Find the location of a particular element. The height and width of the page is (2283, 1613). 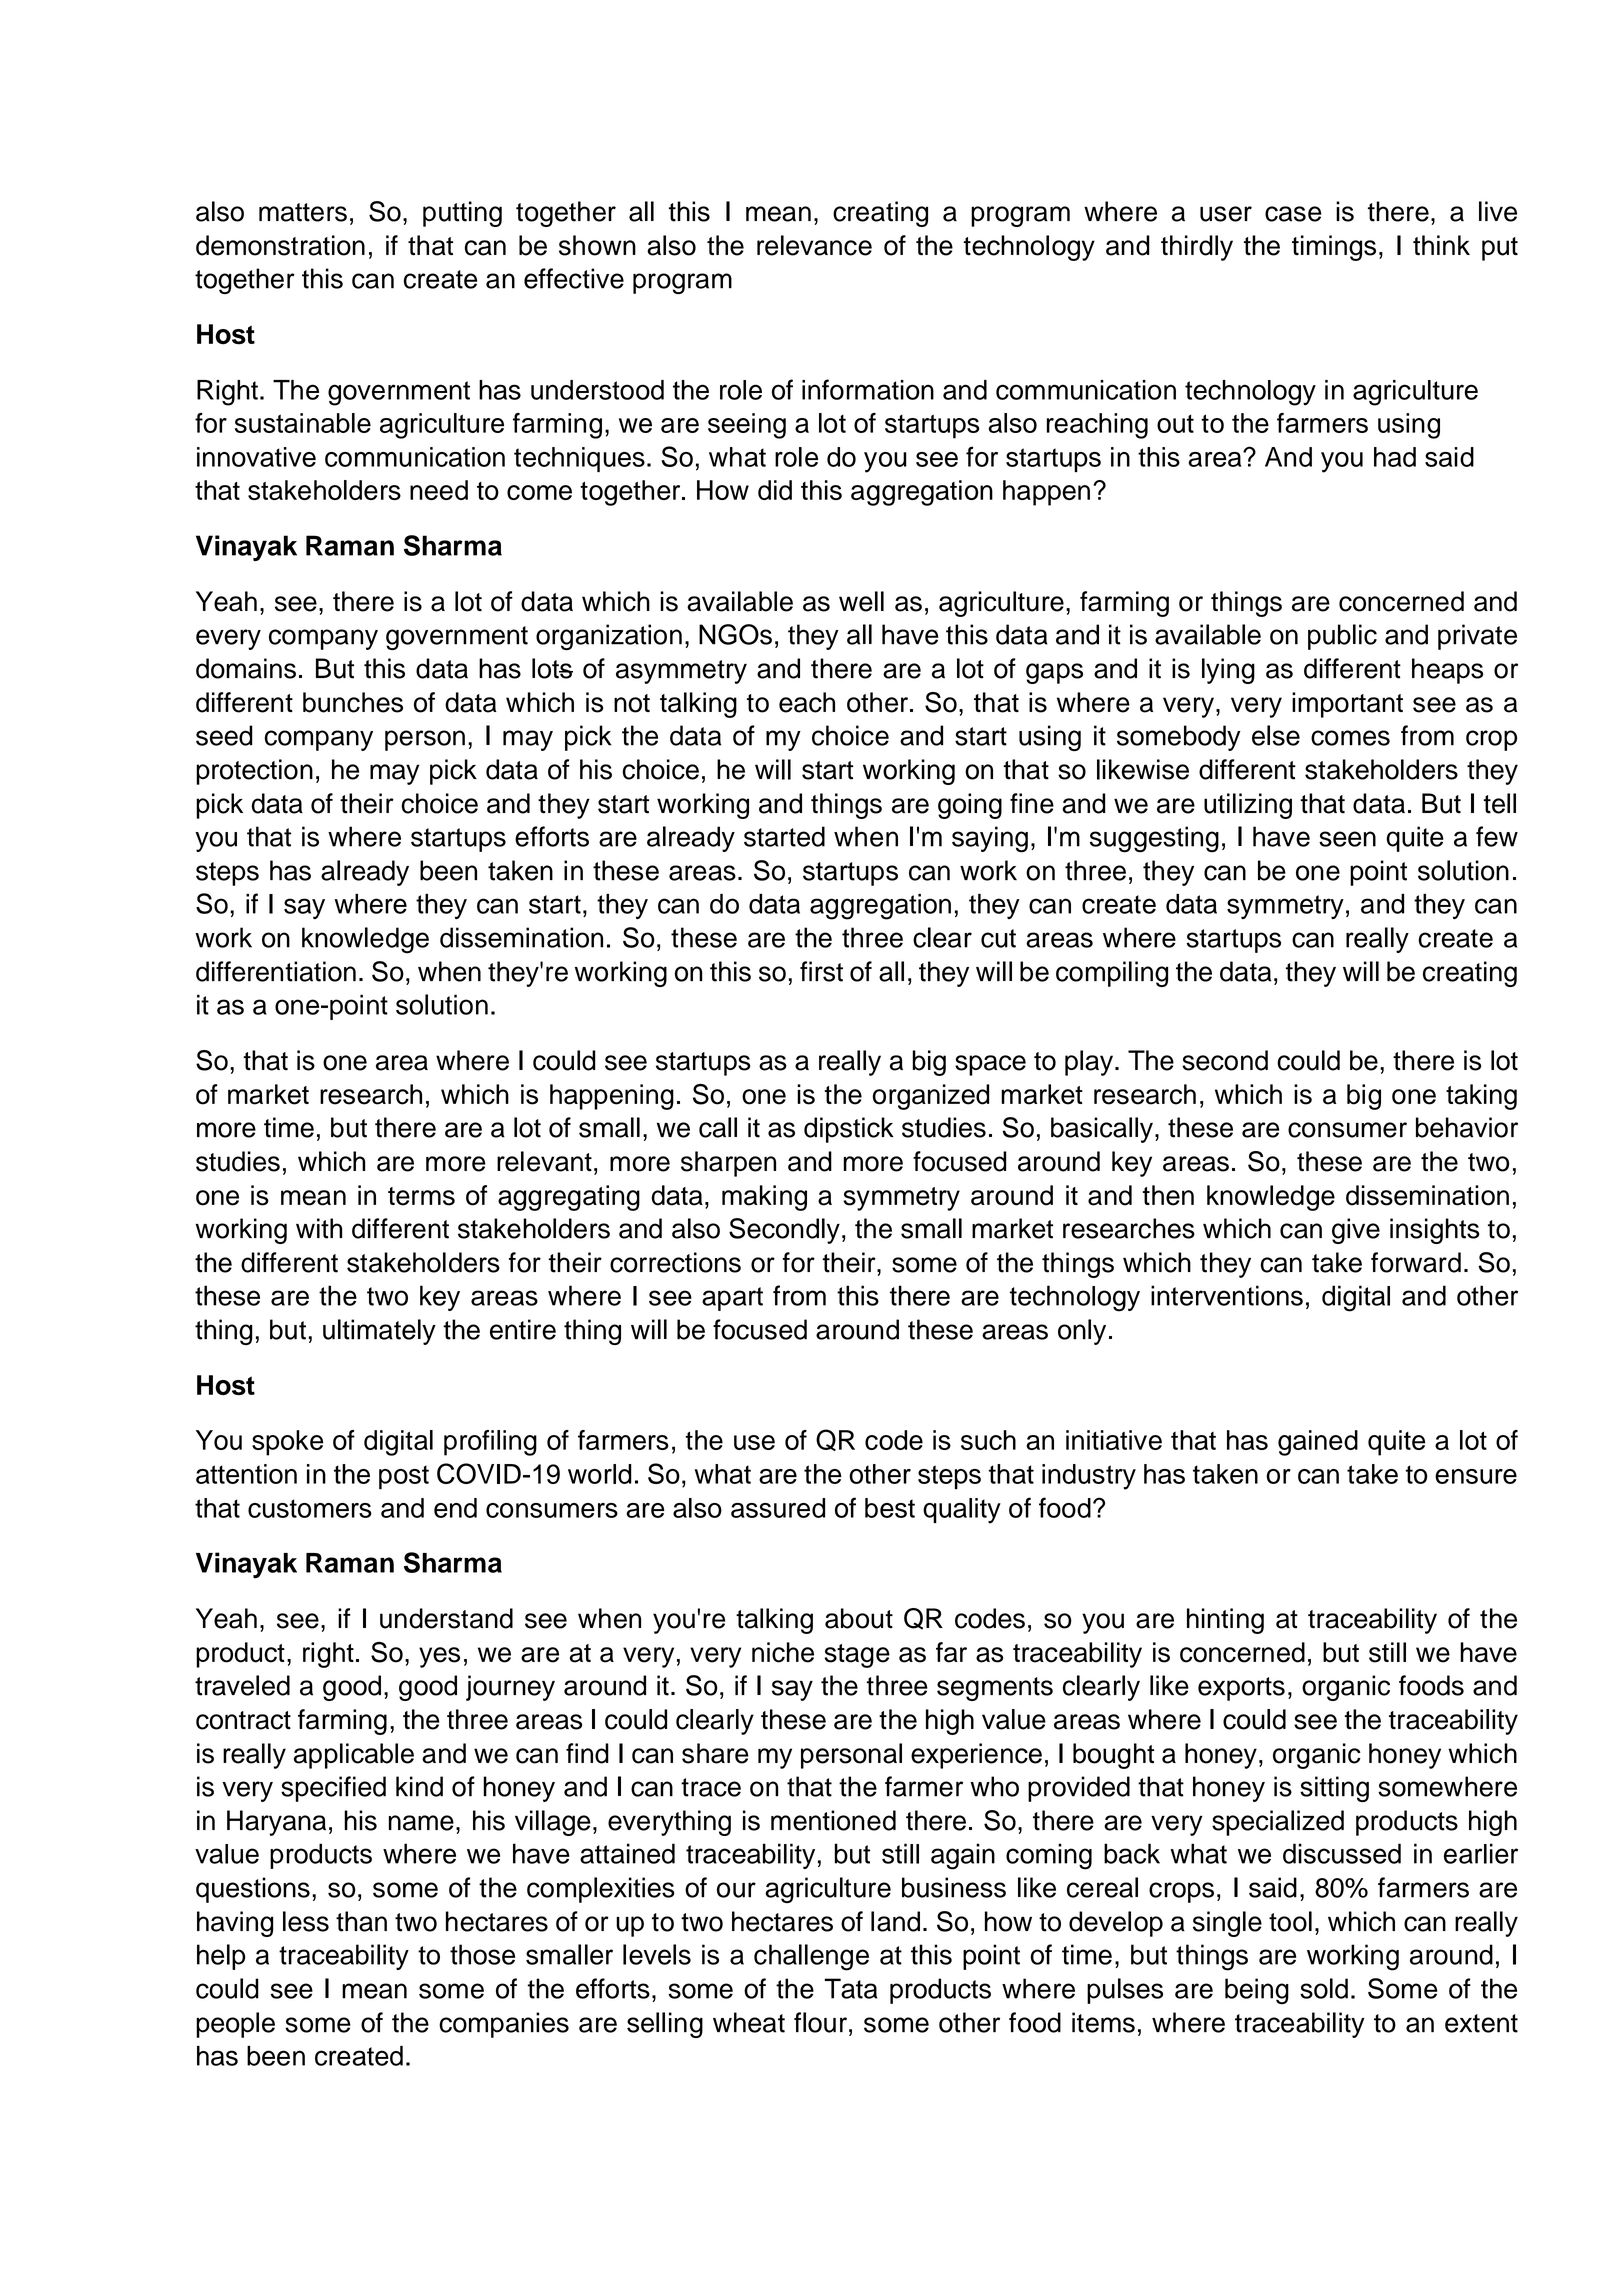

seen is located at coordinates (1347, 839).
